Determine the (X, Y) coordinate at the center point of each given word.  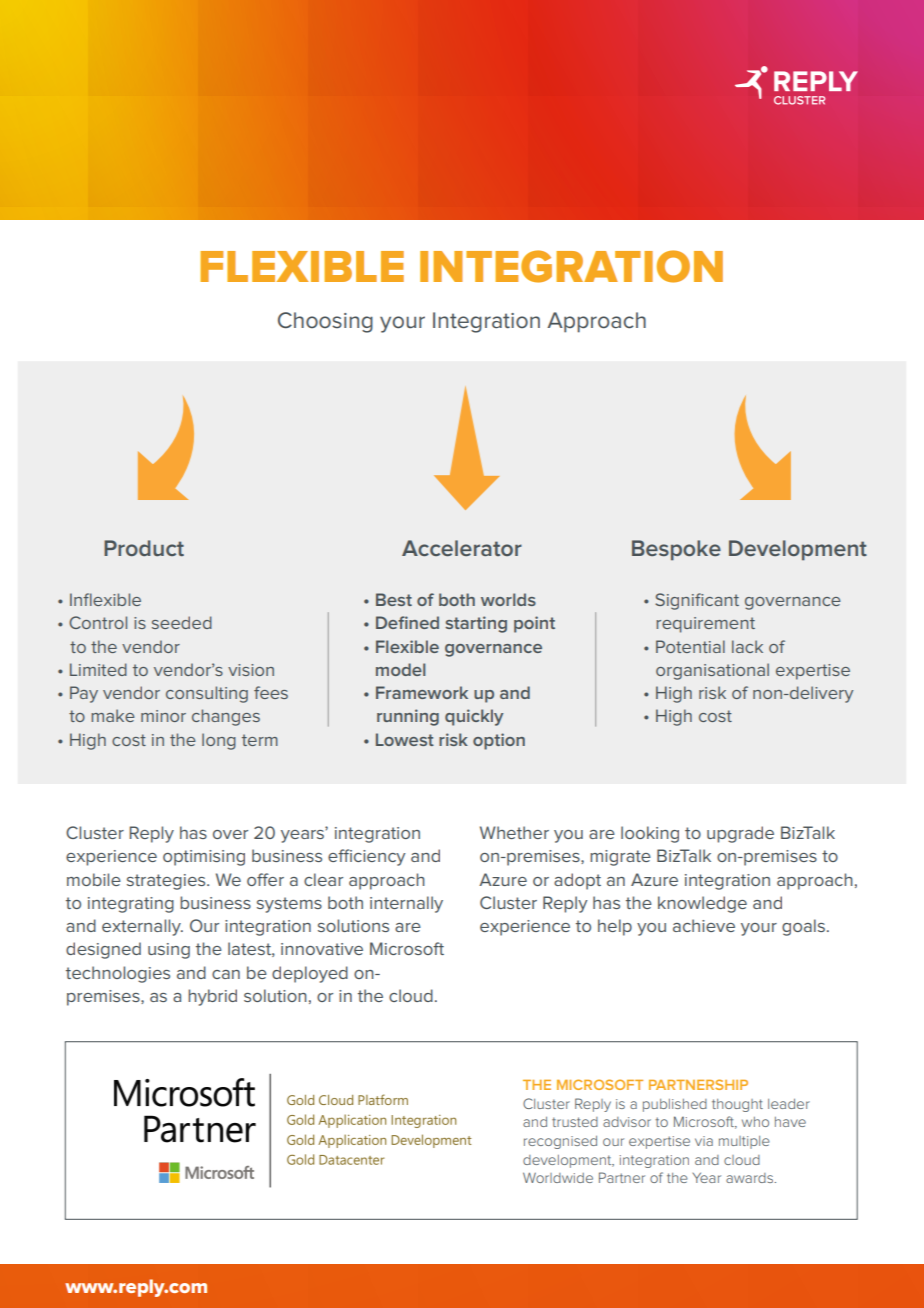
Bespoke (676, 550)
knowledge (702, 904)
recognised (560, 1142)
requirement (705, 625)
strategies (167, 882)
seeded (182, 622)
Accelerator (462, 548)
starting (476, 624)
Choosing (325, 322)
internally (406, 904)
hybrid (212, 997)
